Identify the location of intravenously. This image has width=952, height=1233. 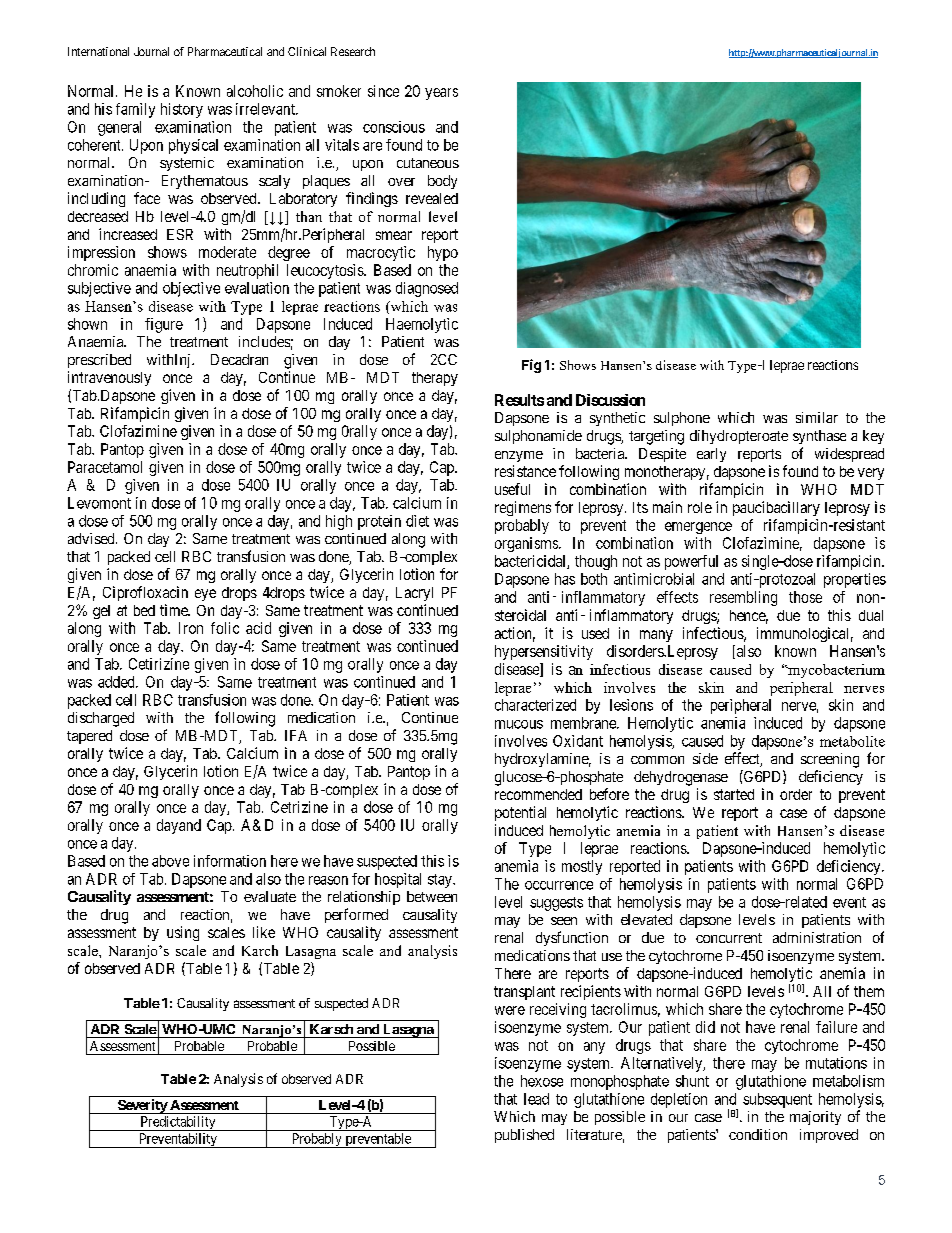
(109, 378).
